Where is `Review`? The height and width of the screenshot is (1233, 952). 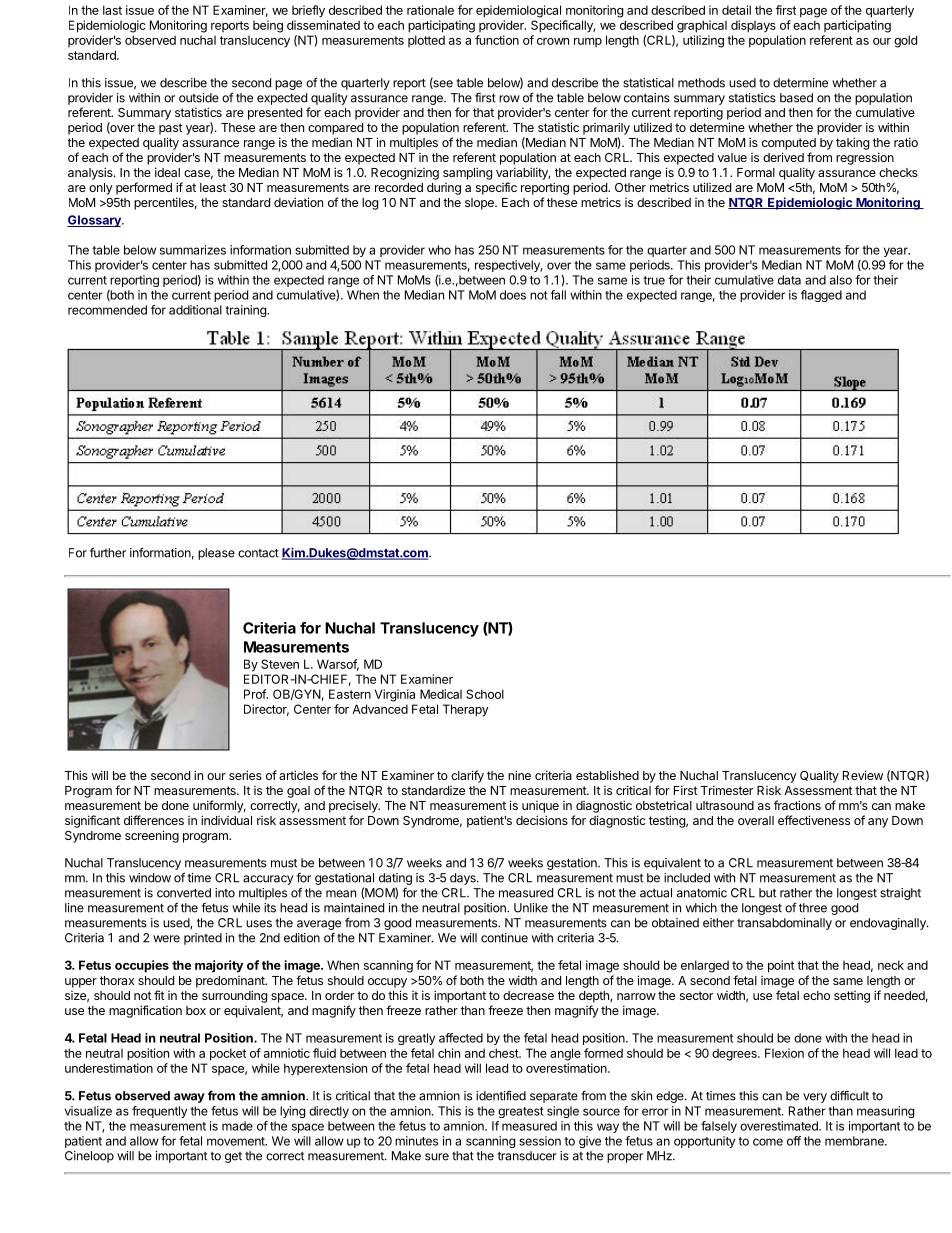 Review is located at coordinates (863, 775).
